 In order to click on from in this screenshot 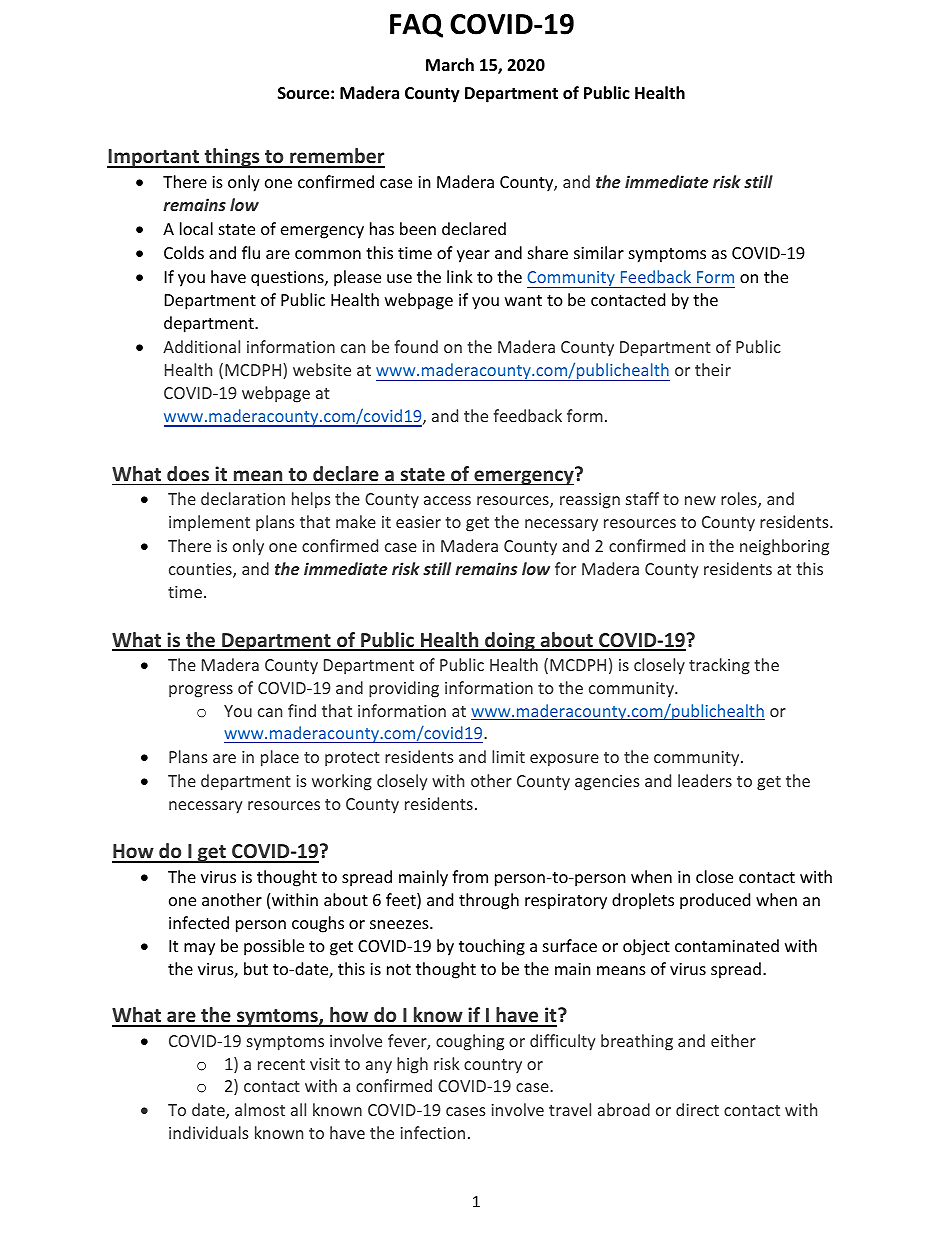, I will do `click(470, 876)`.
